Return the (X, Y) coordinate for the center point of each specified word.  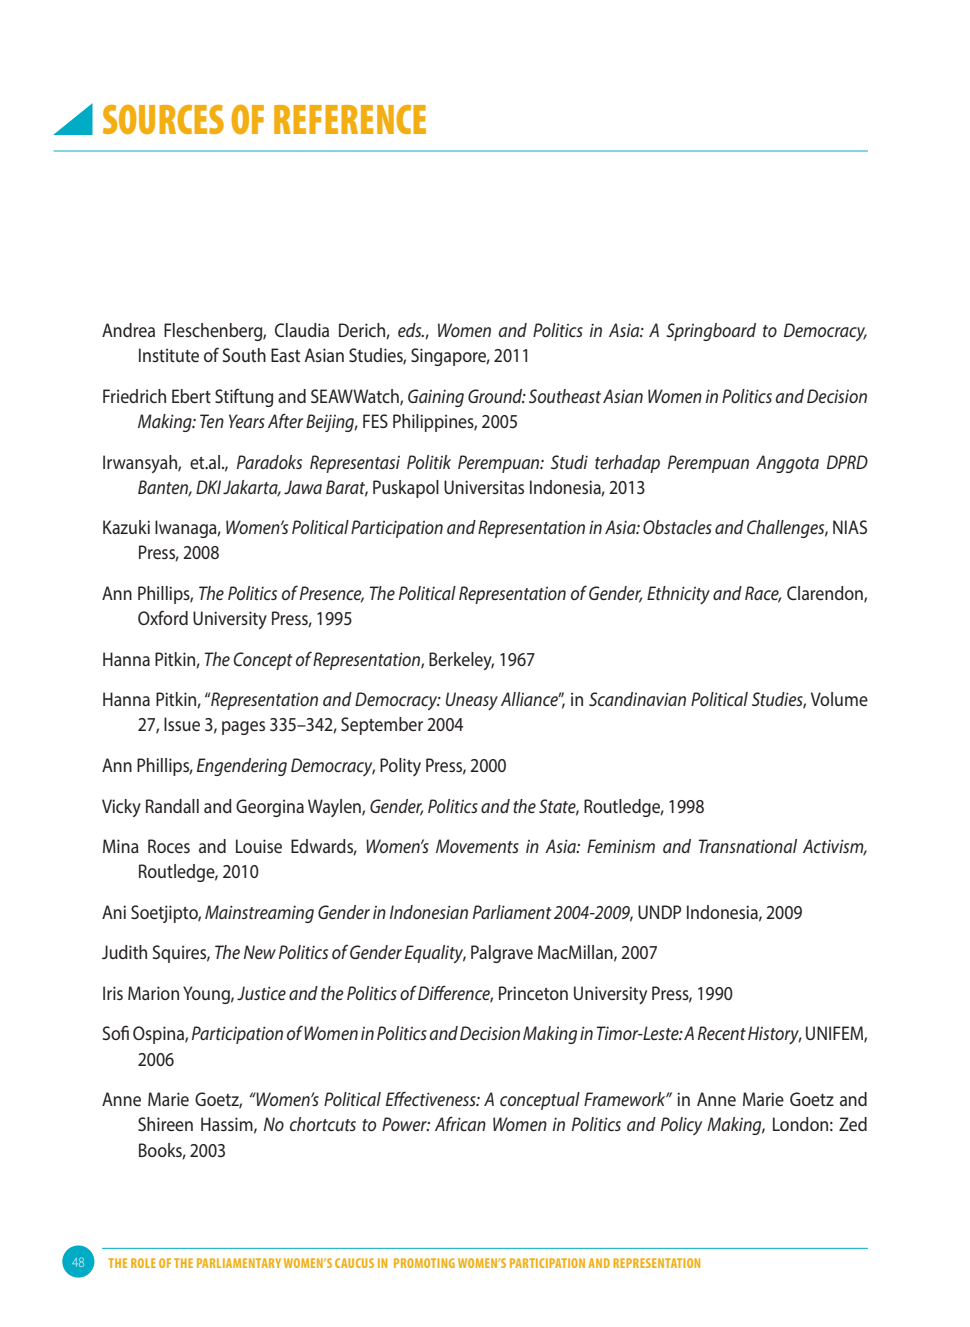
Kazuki (126, 527)
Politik (429, 462)
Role (143, 1263)
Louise (259, 846)
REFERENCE (350, 119)
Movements (477, 846)
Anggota (787, 464)
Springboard (711, 332)
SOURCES (163, 119)
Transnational (748, 846)
